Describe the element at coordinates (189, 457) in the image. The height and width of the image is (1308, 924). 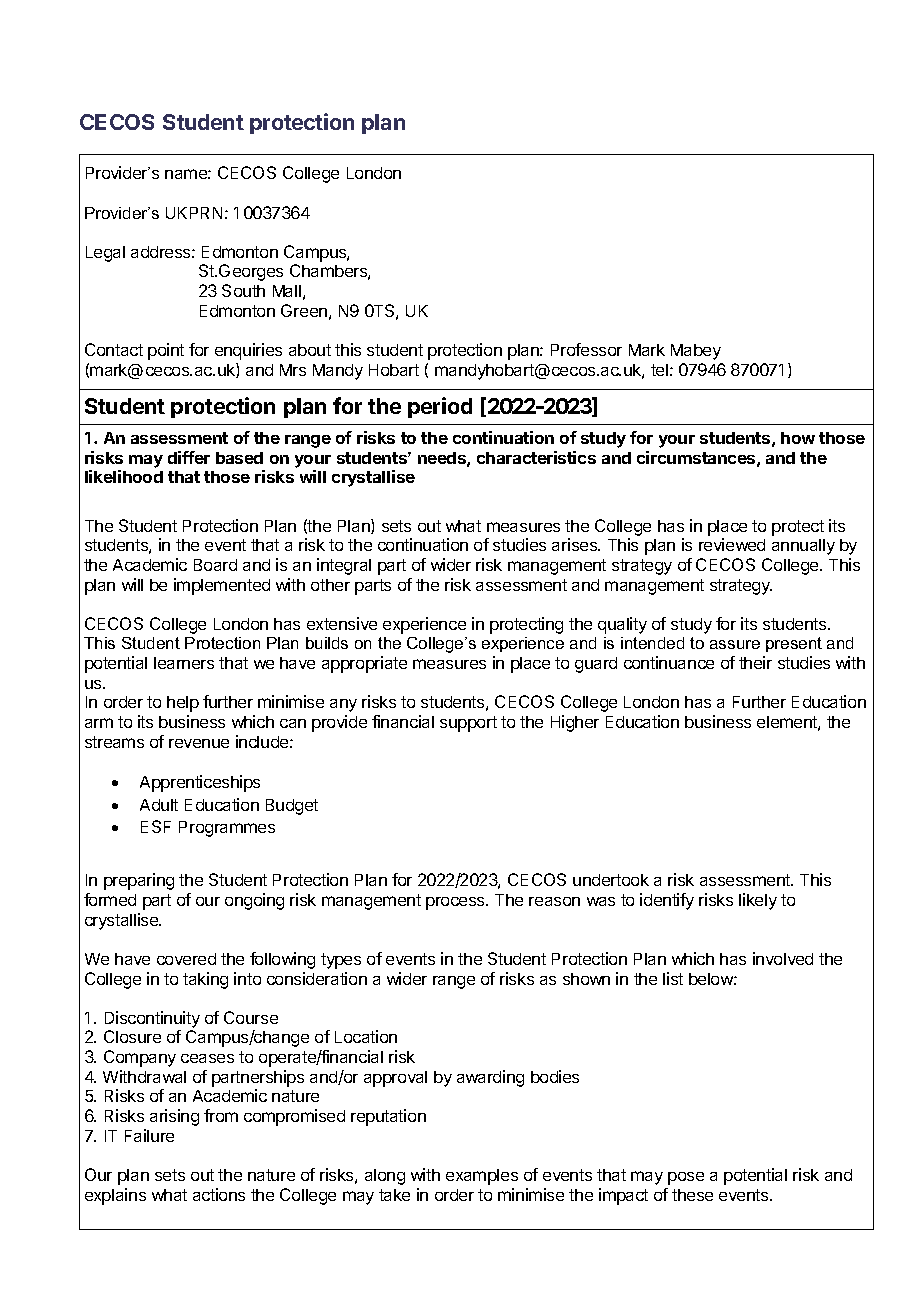
I see `differ` at that location.
